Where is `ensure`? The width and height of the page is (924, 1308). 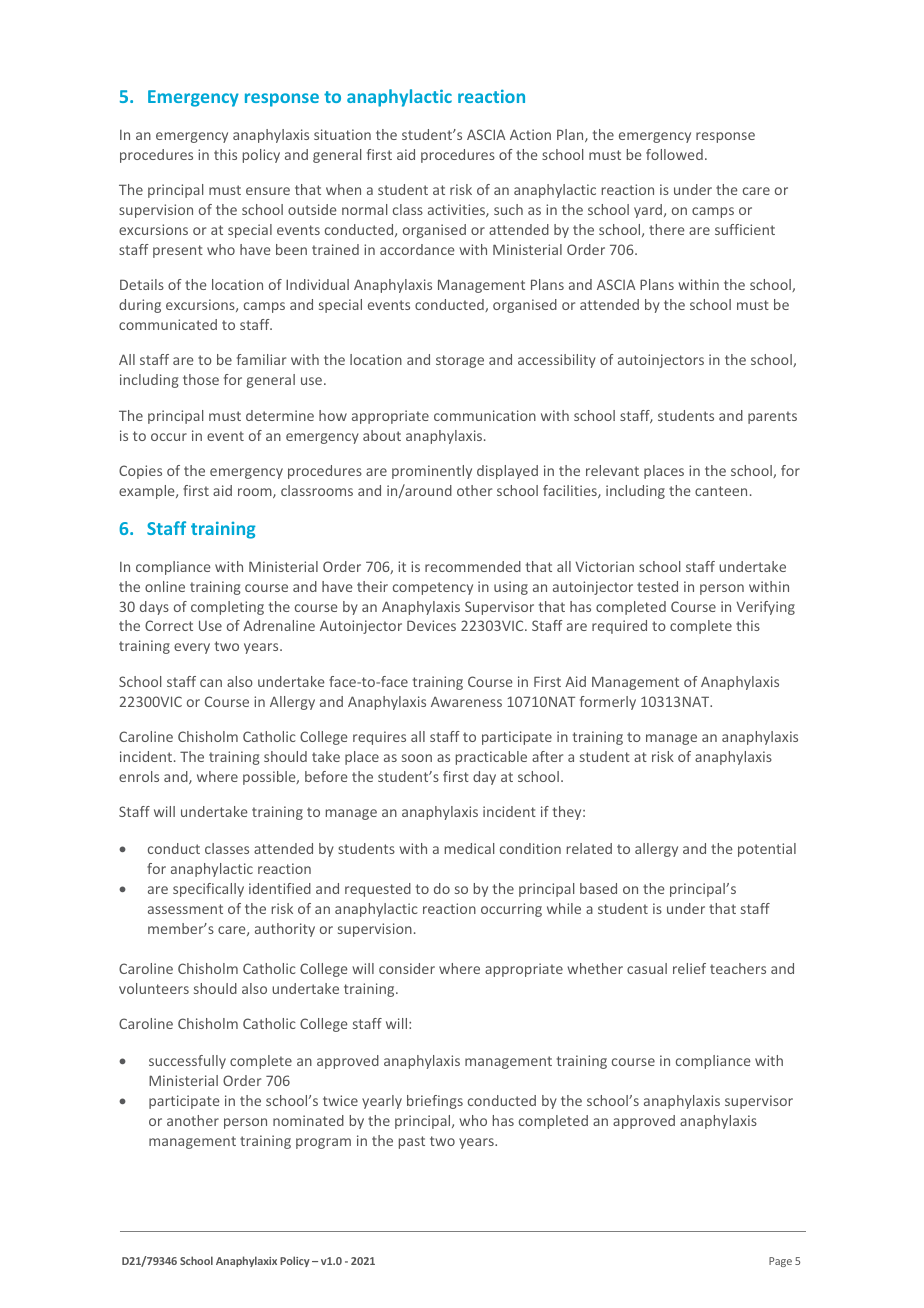 ensure is located at coordinates (268, 191).
